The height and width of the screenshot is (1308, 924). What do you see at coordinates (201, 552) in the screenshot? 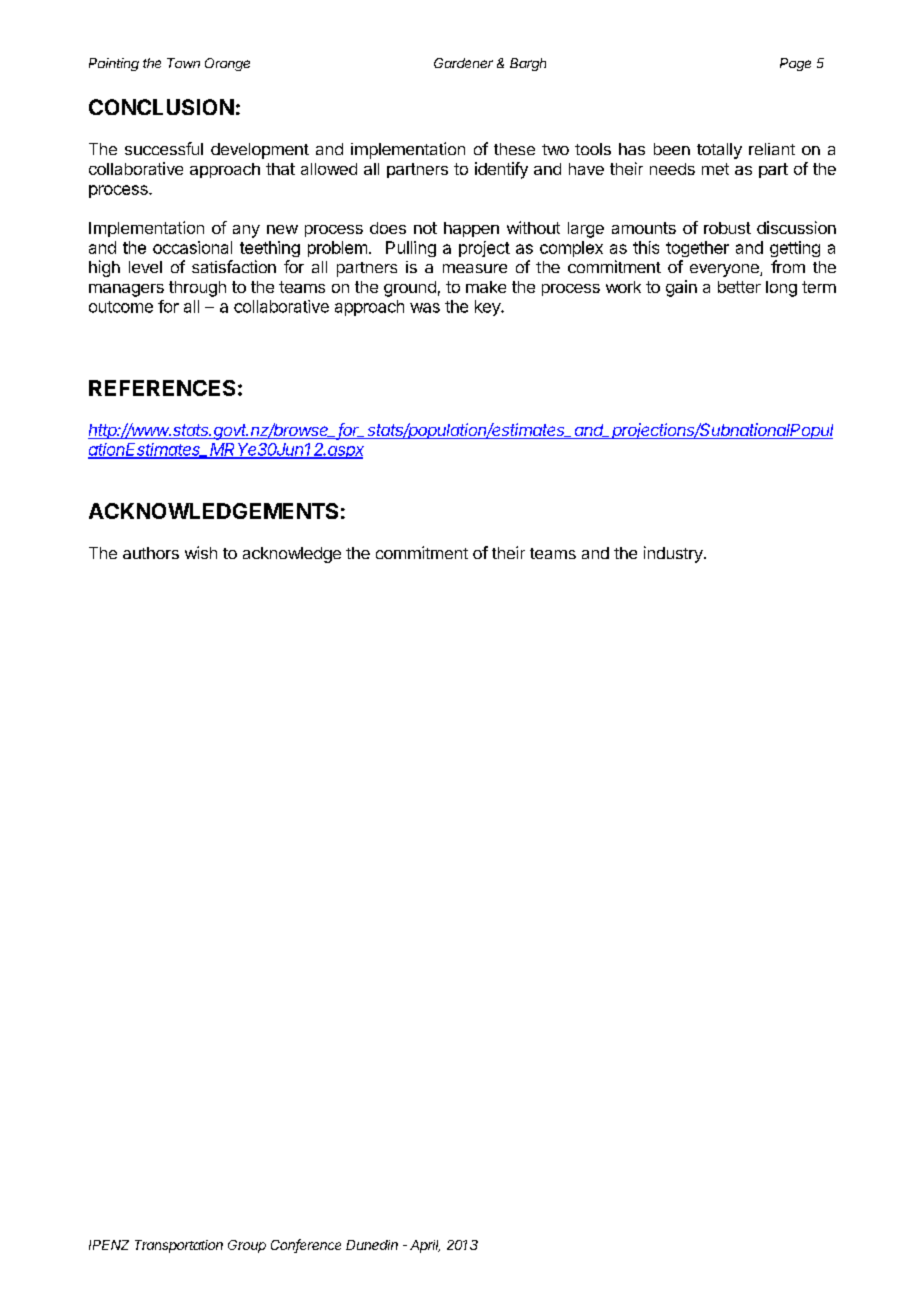
I see `wish` at bounding box center [201, 552].
